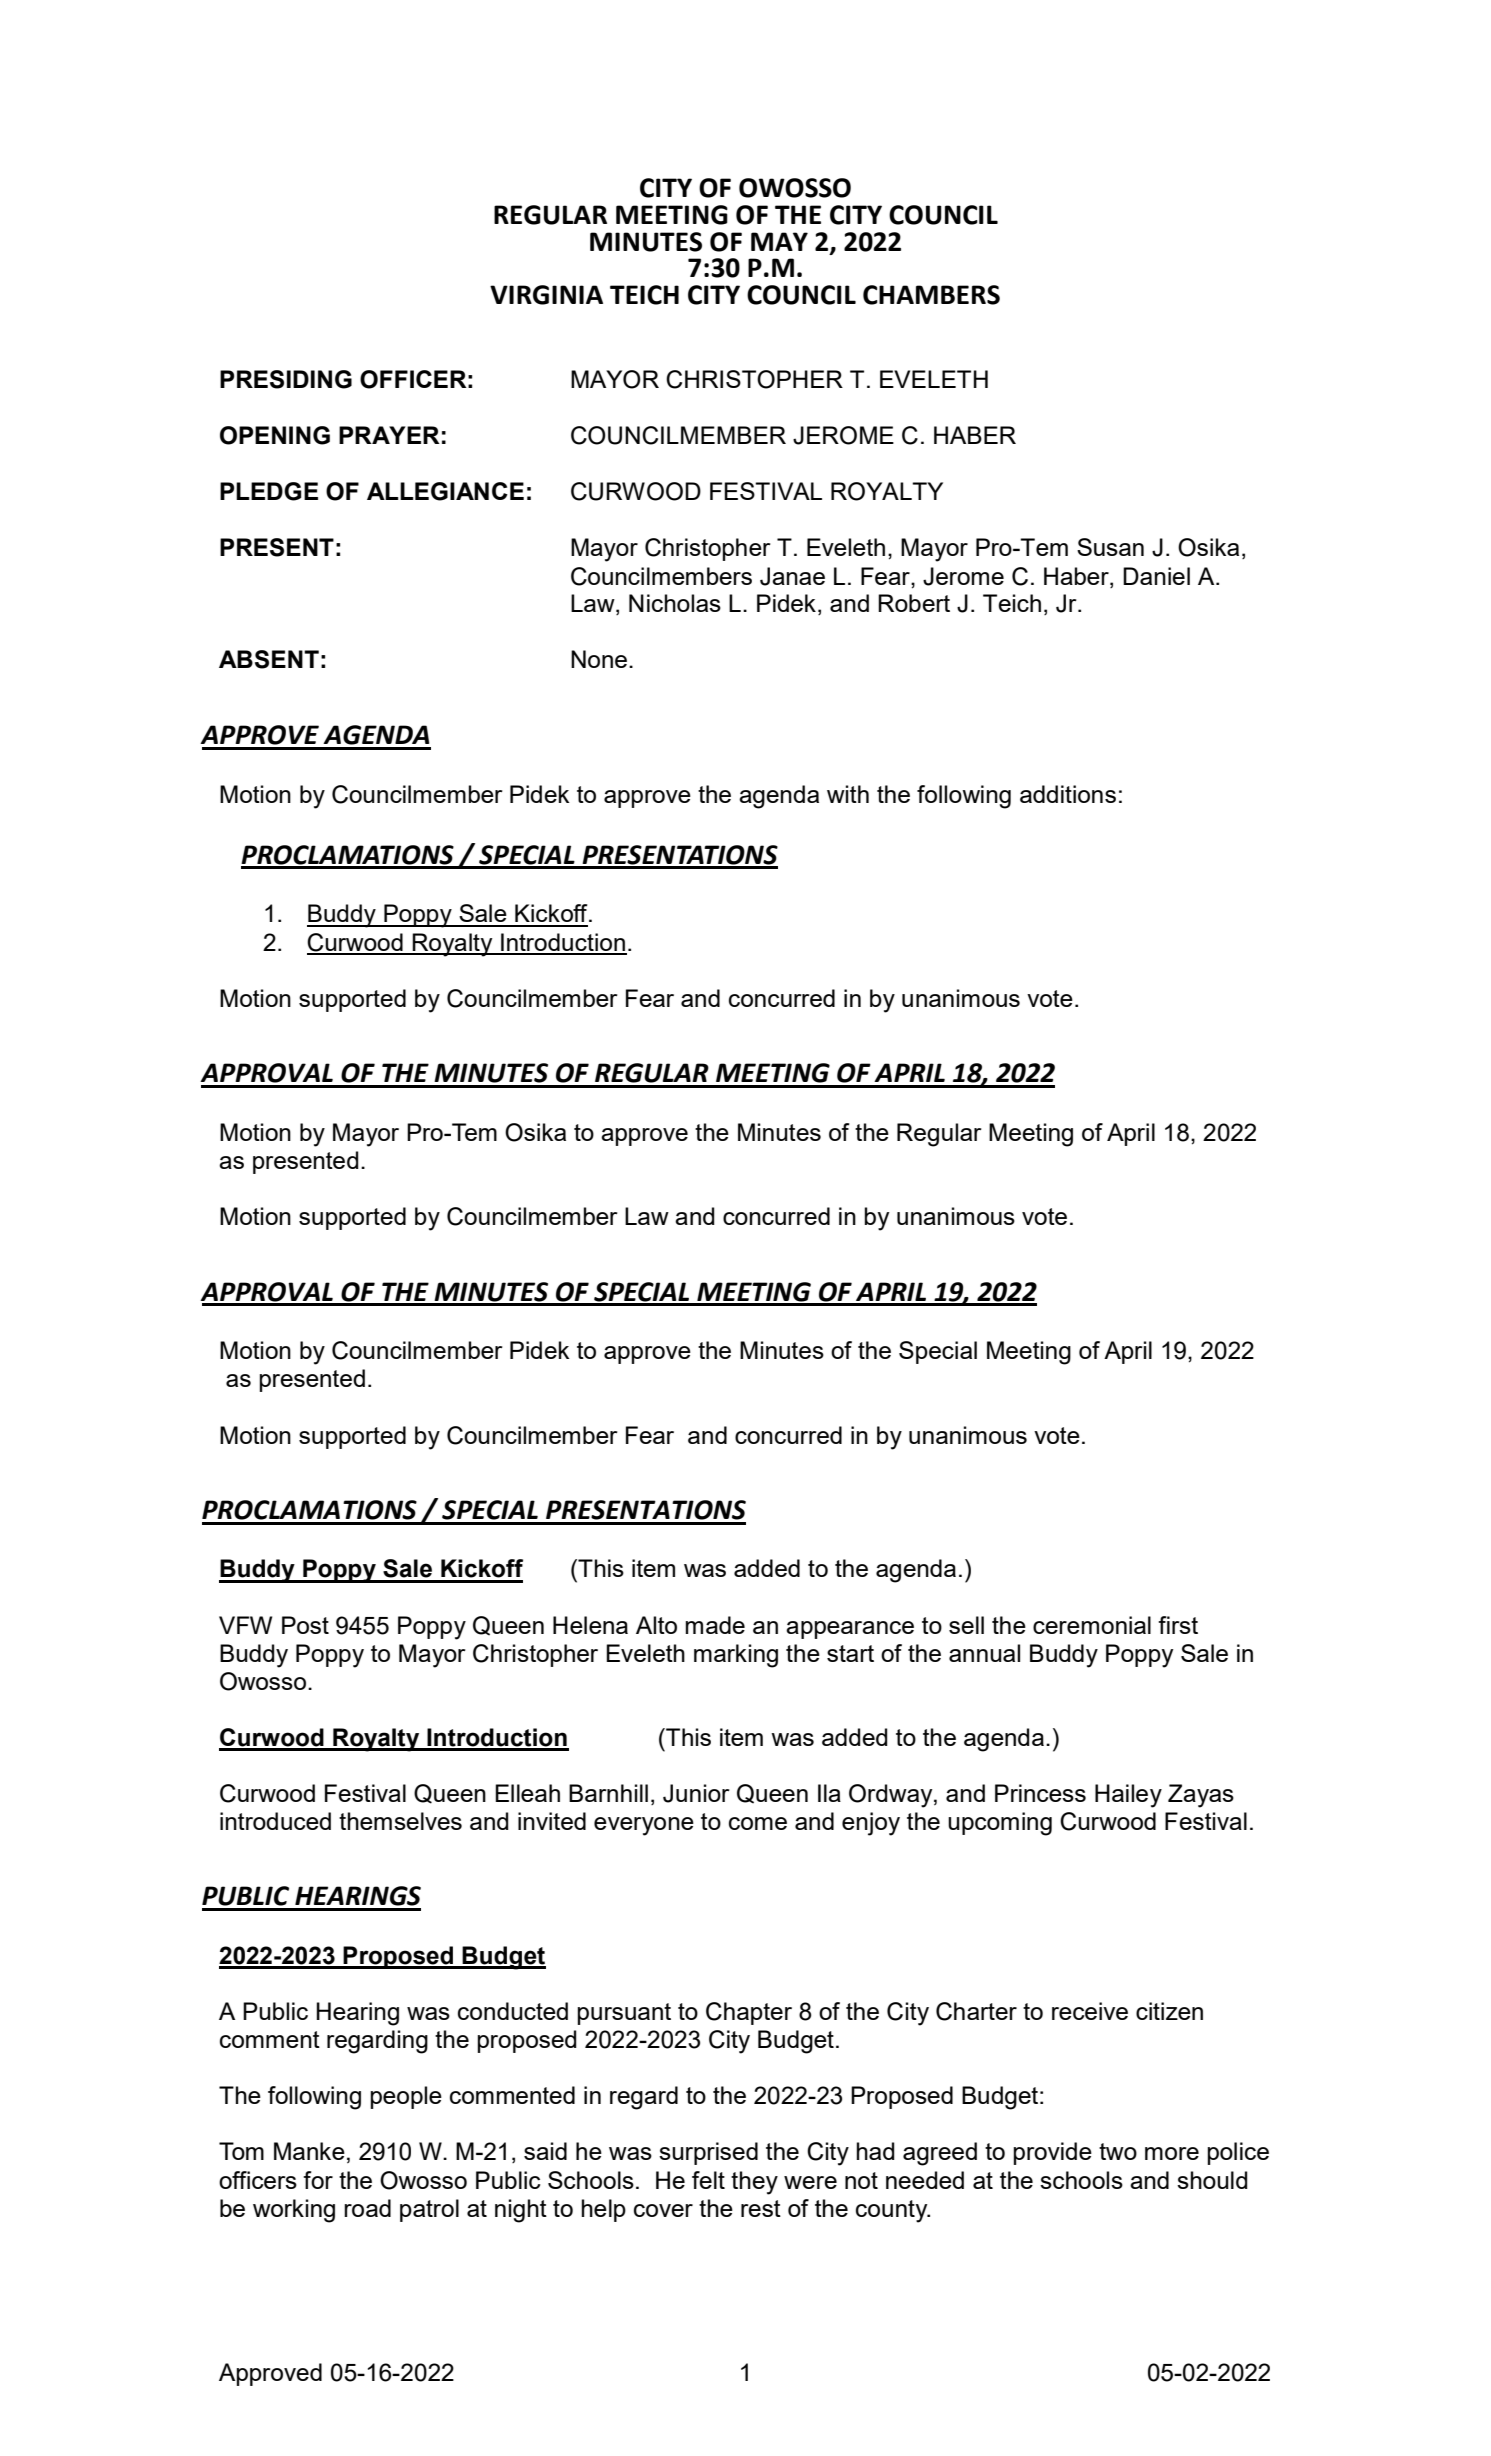 The image size is (1491, 2456). What do you see at coordinates (318, 2180) in the screenshot?
I see `for` at bounding box center [318, 2180].
